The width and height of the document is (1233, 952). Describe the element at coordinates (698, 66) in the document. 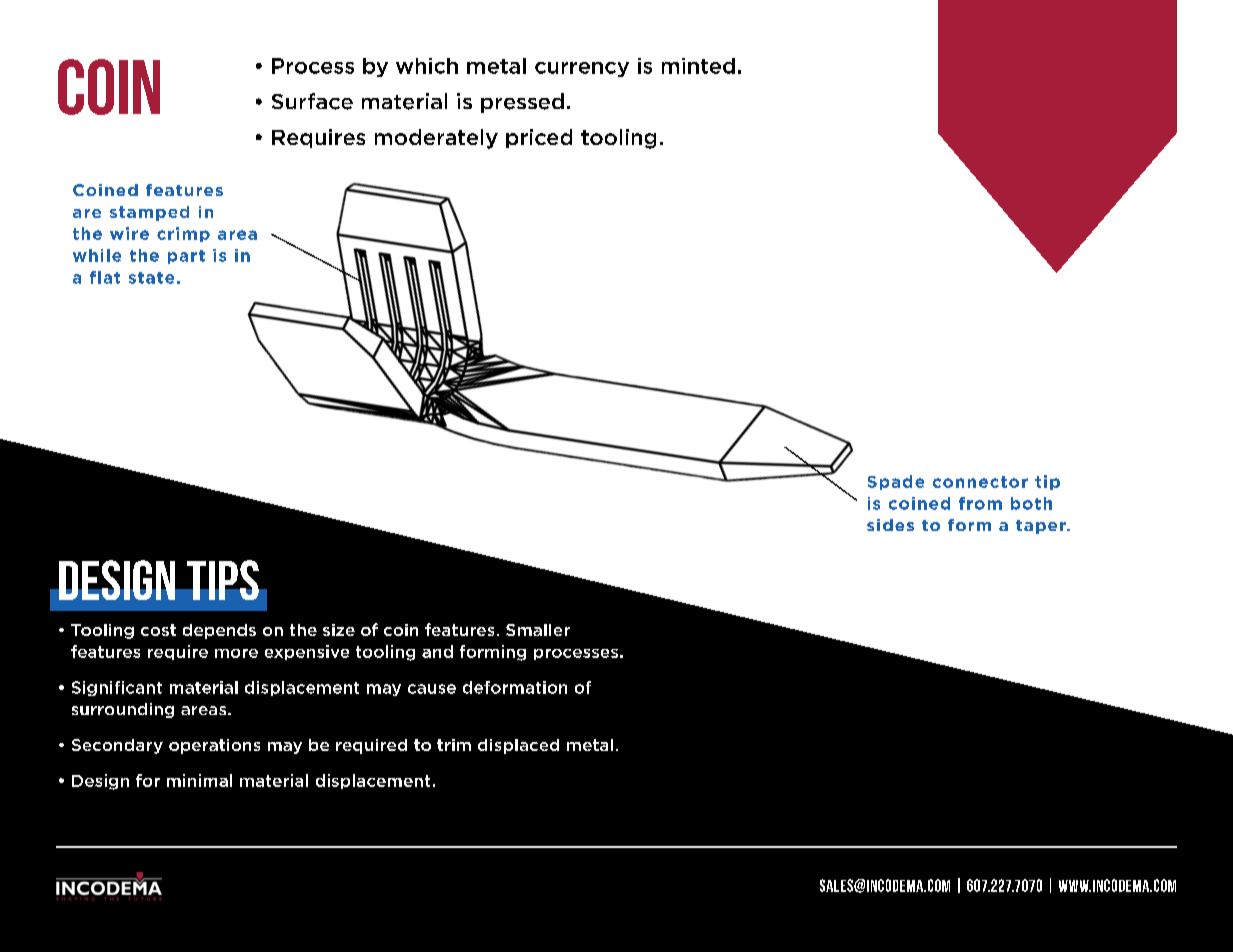

I see `minted` at that location.
